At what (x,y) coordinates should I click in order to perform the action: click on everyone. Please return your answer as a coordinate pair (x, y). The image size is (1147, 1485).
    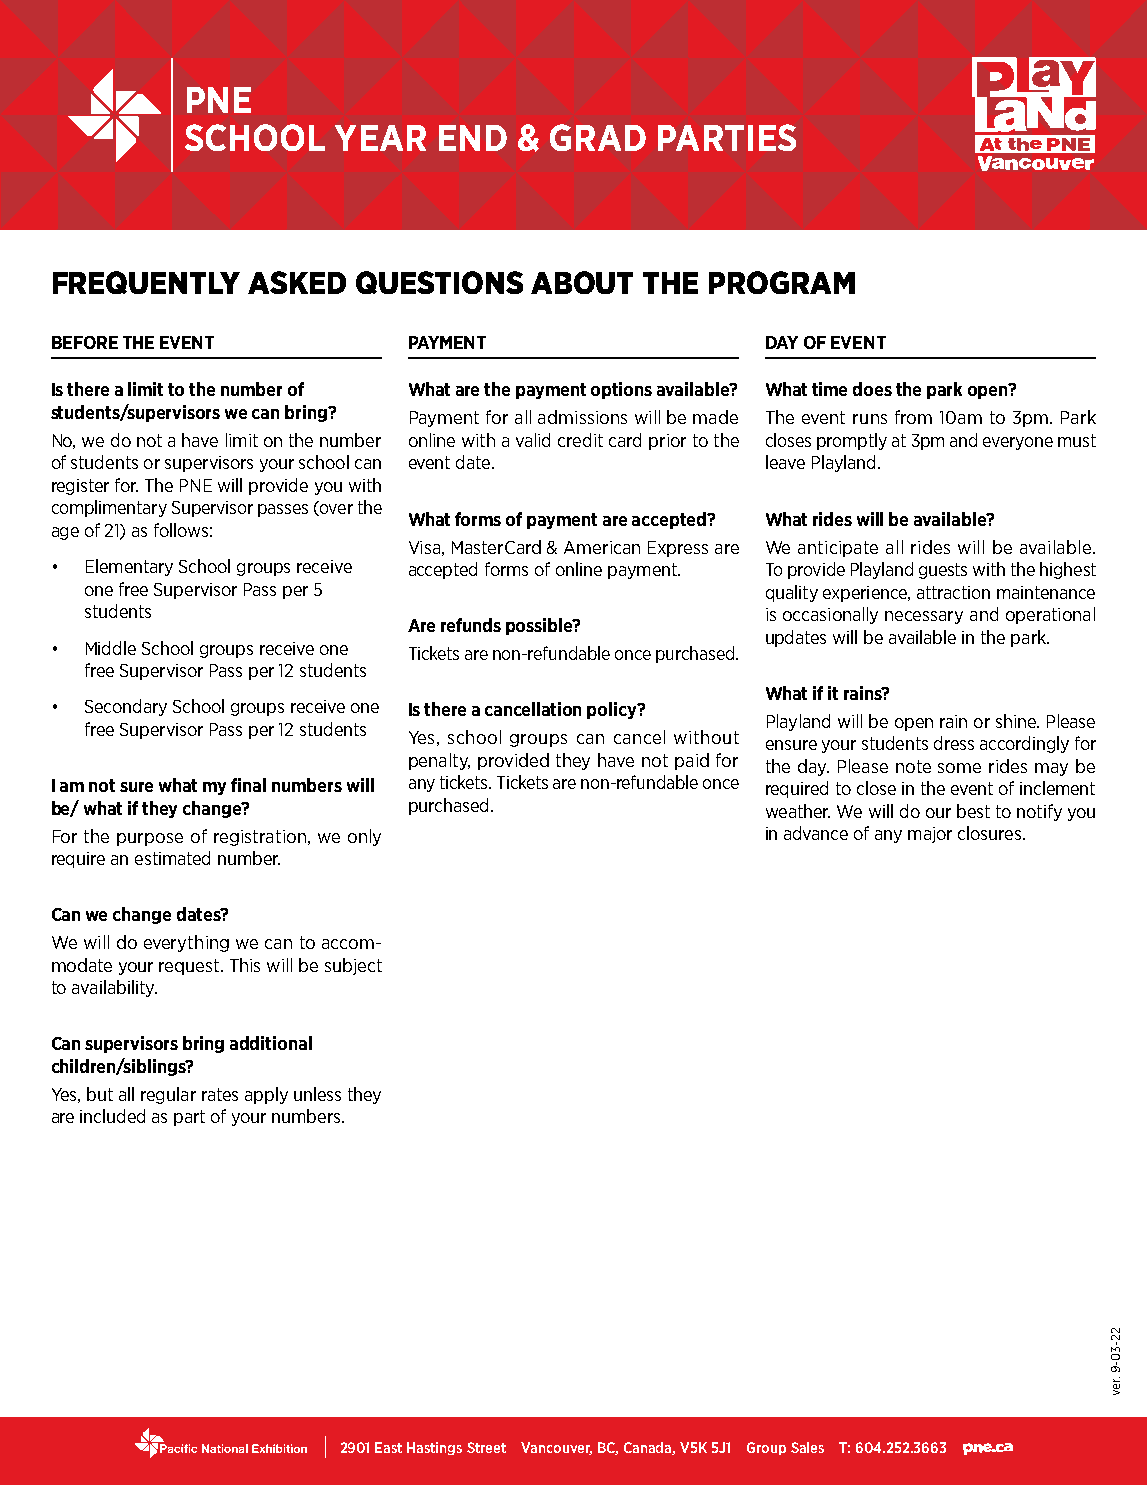
    Looking at the image, I should click on (1018, 443).
